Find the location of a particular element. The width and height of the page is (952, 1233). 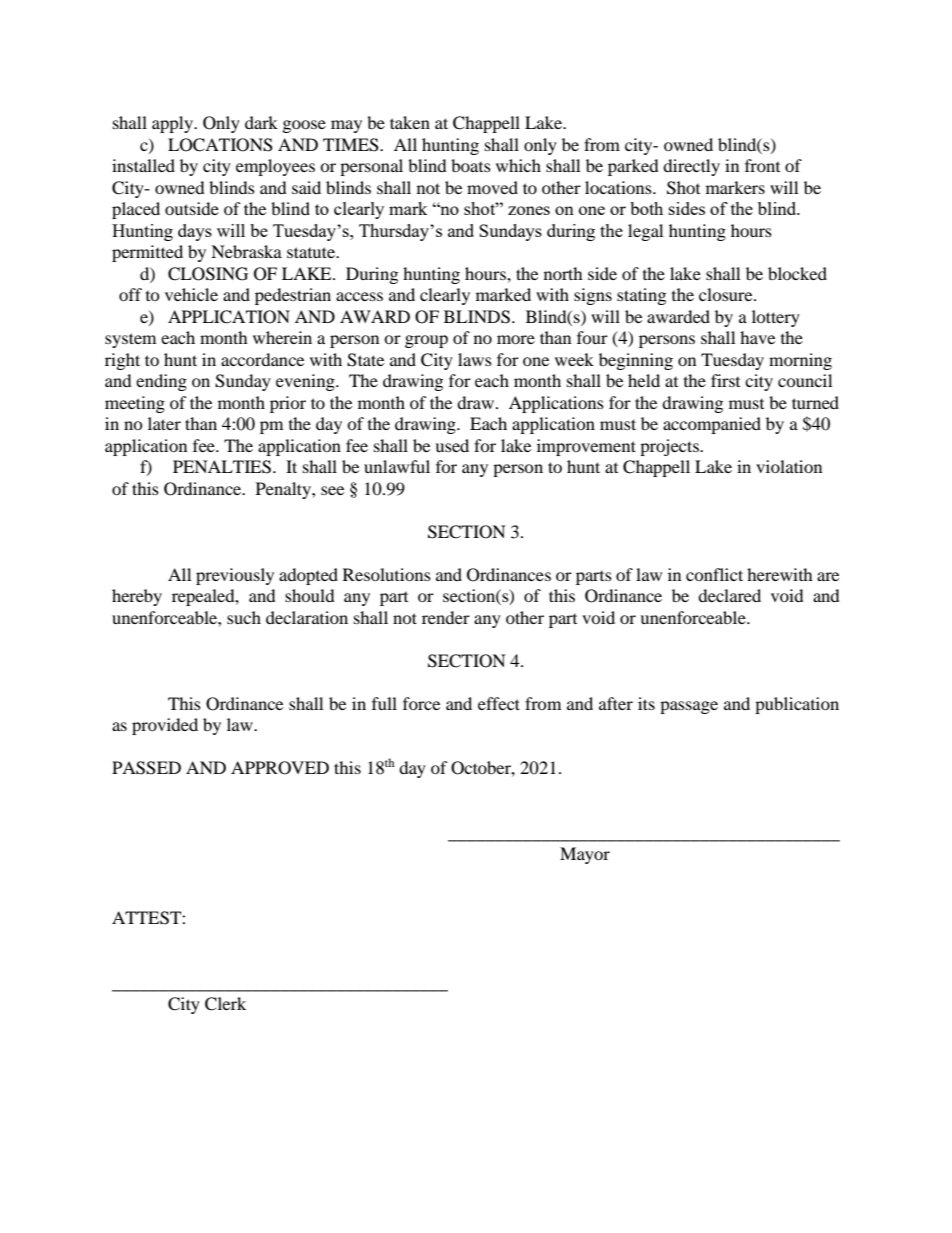

previously is located at coordinates (235, 576).
